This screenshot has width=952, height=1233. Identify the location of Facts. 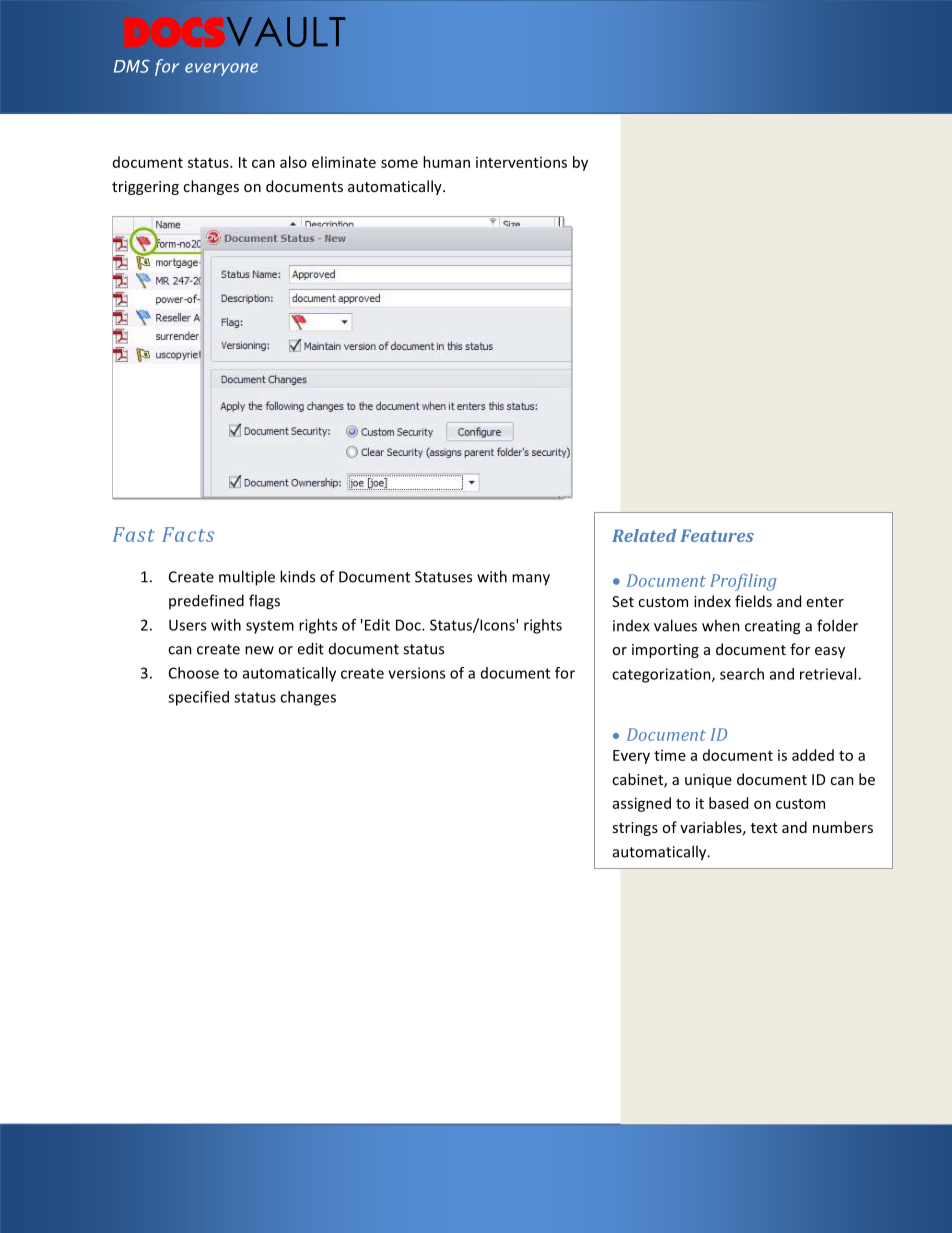
(188, 534).
